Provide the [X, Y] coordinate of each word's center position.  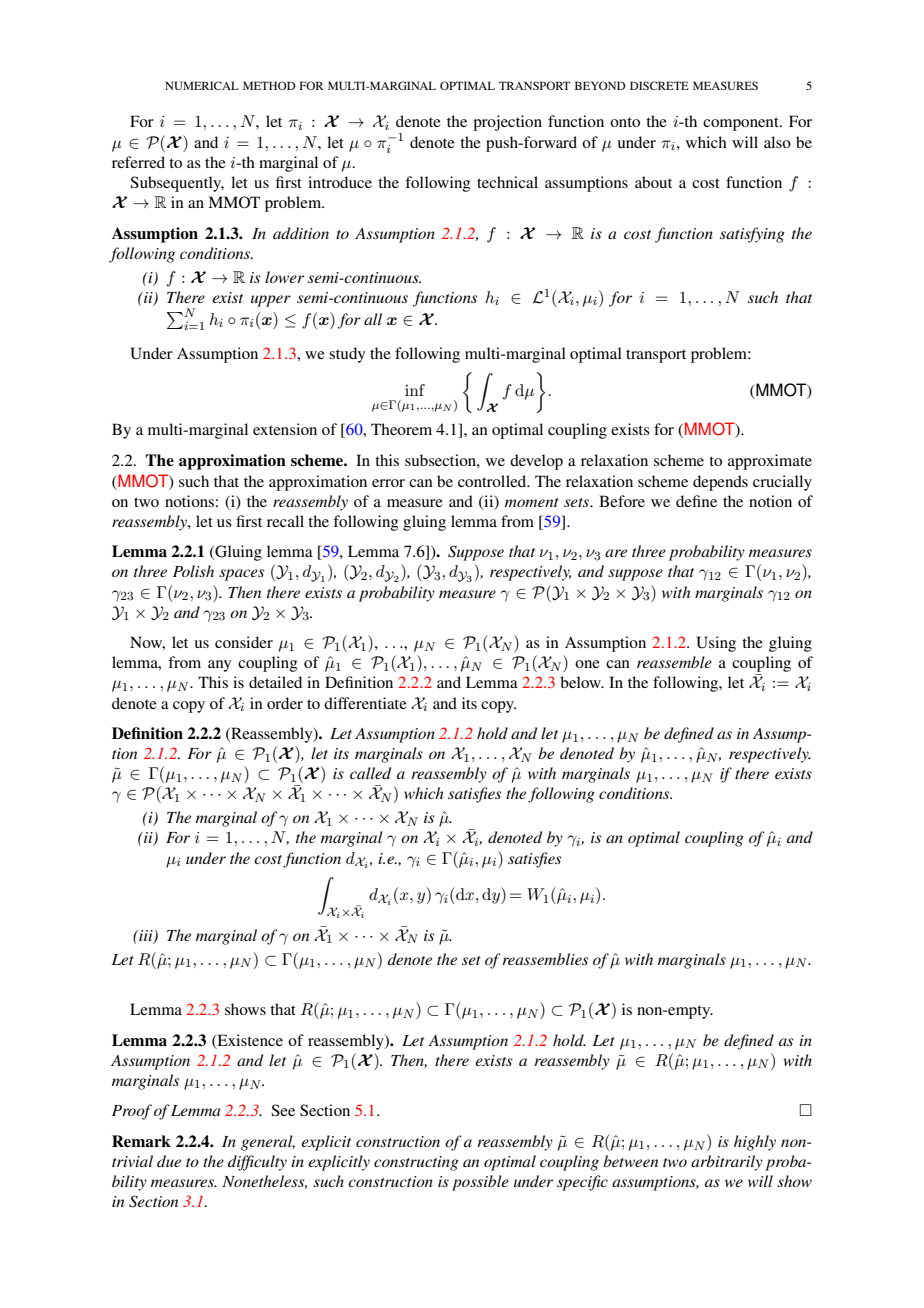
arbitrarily [727, 1163]
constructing [416, 1163]
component [742, 124]
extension [285, 429]
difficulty [257, 1163]
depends [720, 483]
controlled [493, 481]
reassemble [674, 662]
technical [507, 182]
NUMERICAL [202, 85]
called [370, 773]
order [285, 703]
